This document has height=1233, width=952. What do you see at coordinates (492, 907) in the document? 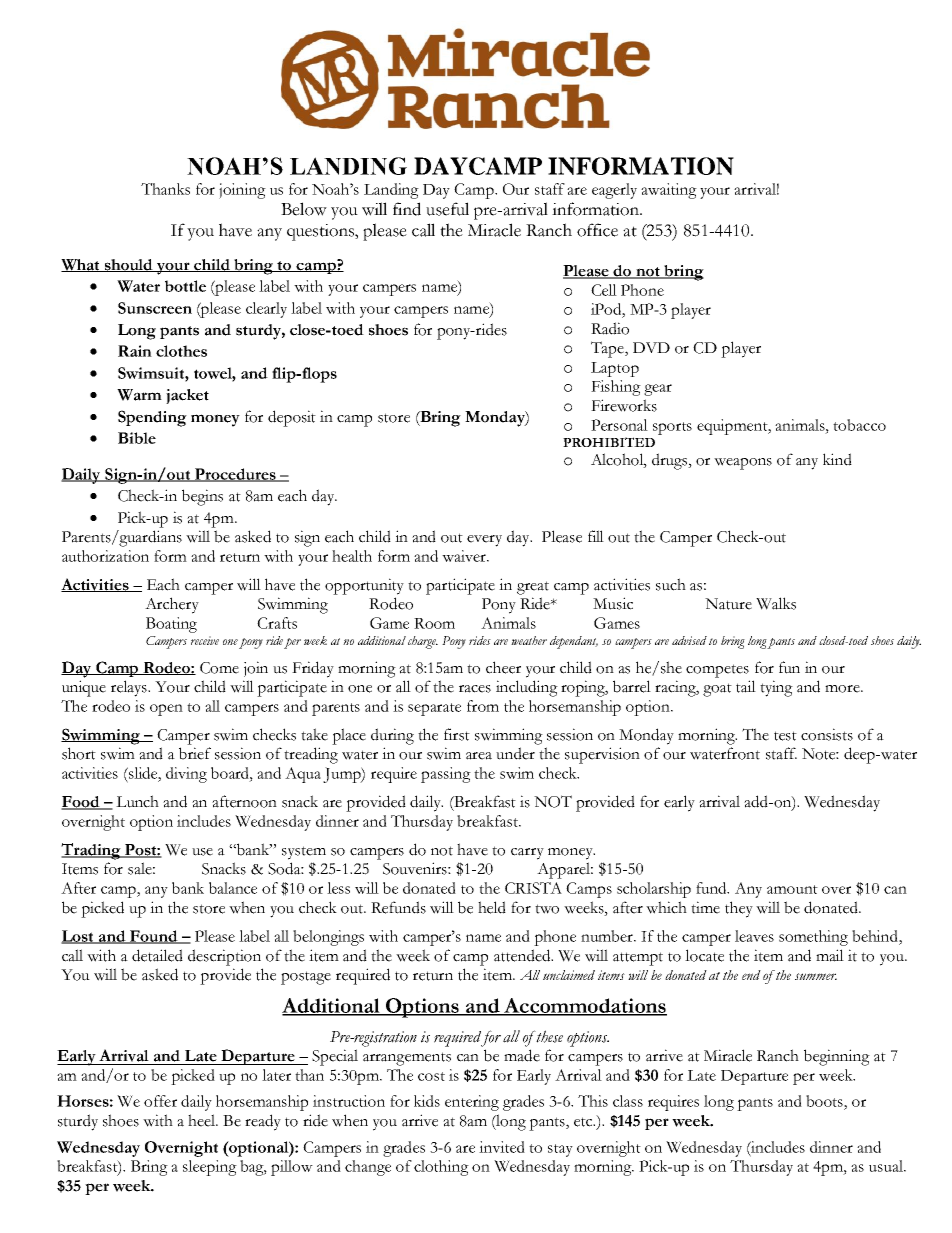
I see `held` at bounding box center [492, 907].
